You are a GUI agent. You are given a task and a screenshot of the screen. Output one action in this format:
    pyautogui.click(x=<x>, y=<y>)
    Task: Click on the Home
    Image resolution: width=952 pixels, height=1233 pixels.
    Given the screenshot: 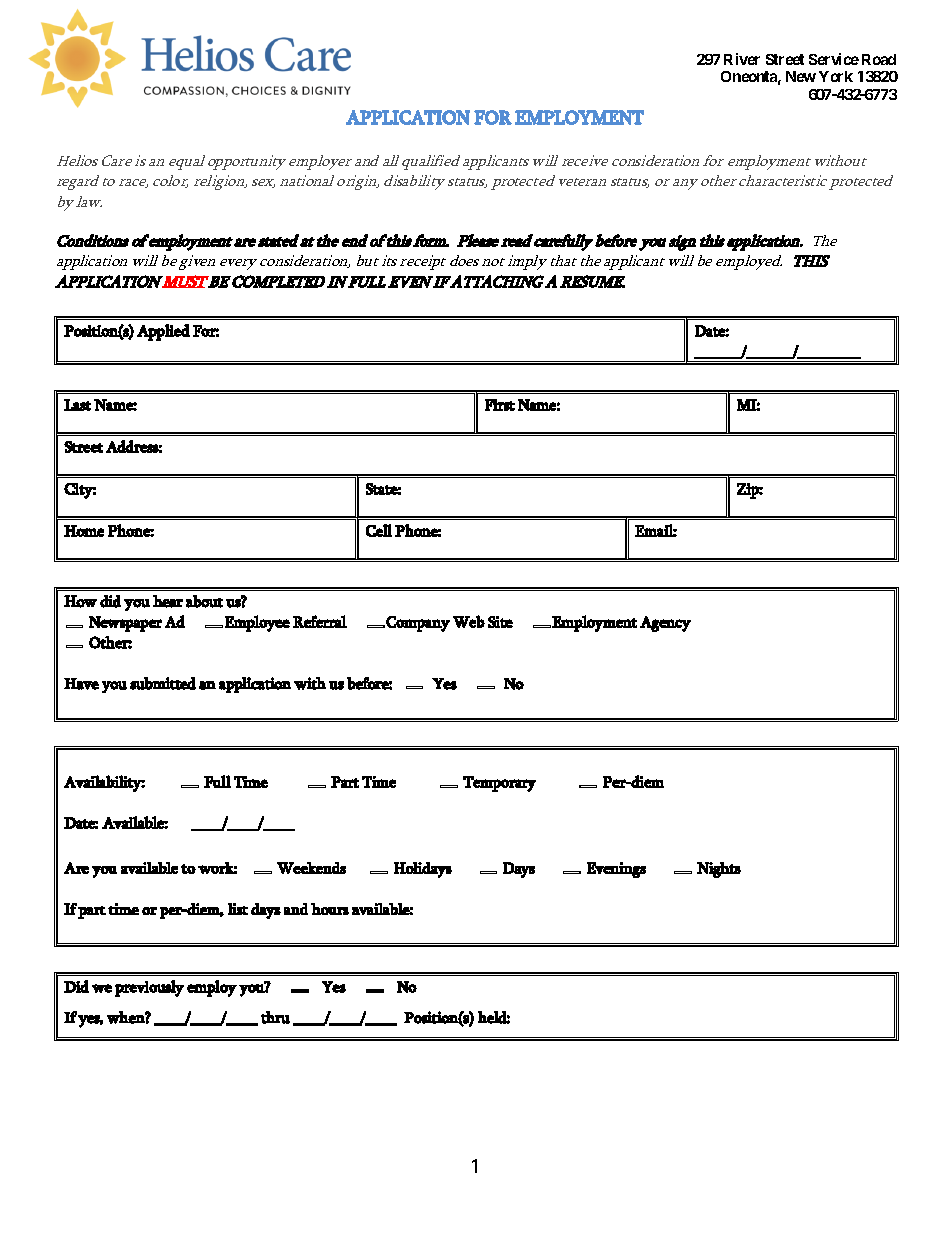 What is the action you would take?
    pyautogui.click(x=84, y=531)
